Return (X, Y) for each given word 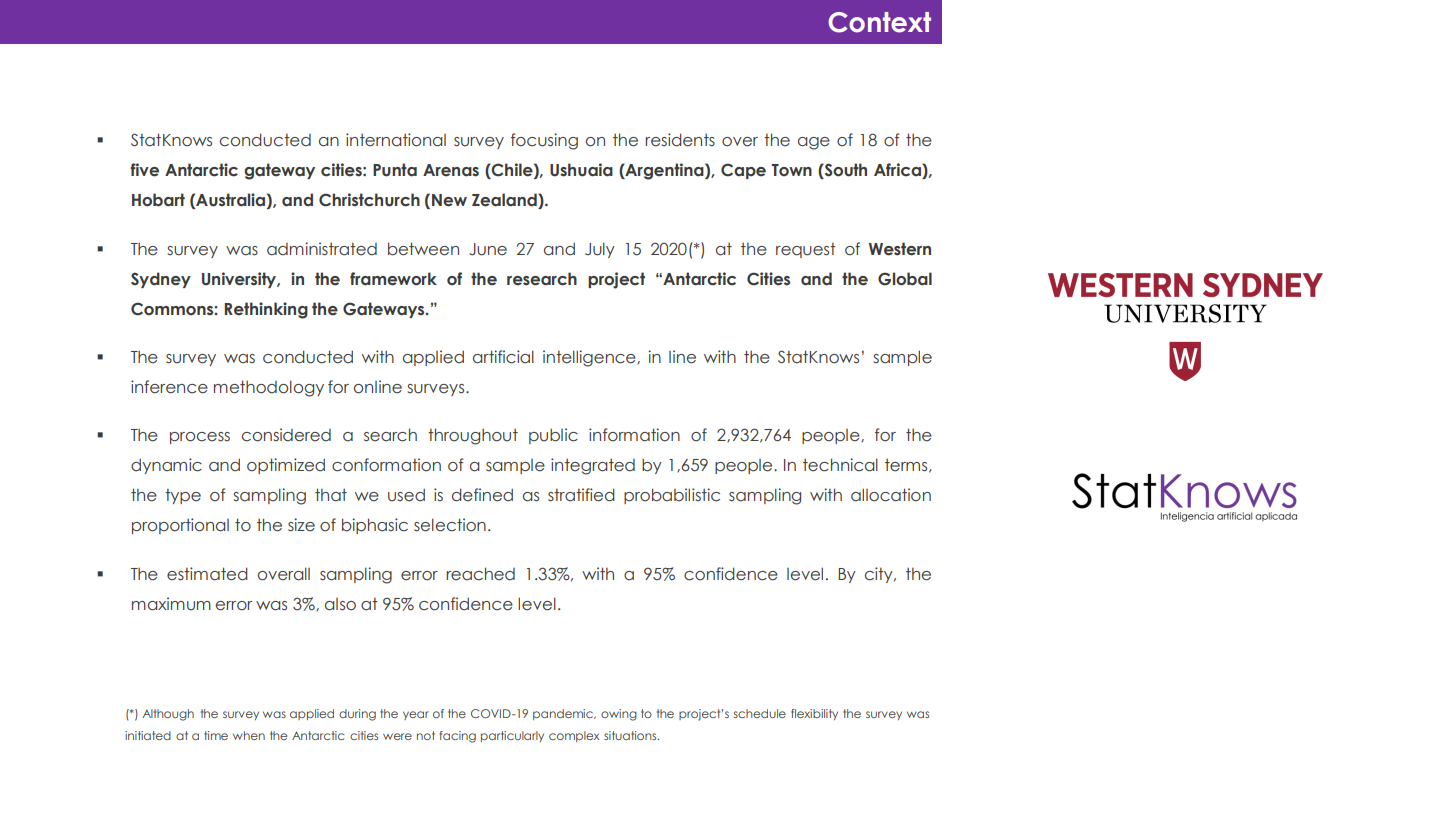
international (396, 140)
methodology (269, 388)
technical (840, 465)
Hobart (158, 200)
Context (879, 22)
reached (480, 574)
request (806, 250)
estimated (207, 574)
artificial (503, 357)
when (249, 735)
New (449, 200)
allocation (891, 495)
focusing (544, 141)
